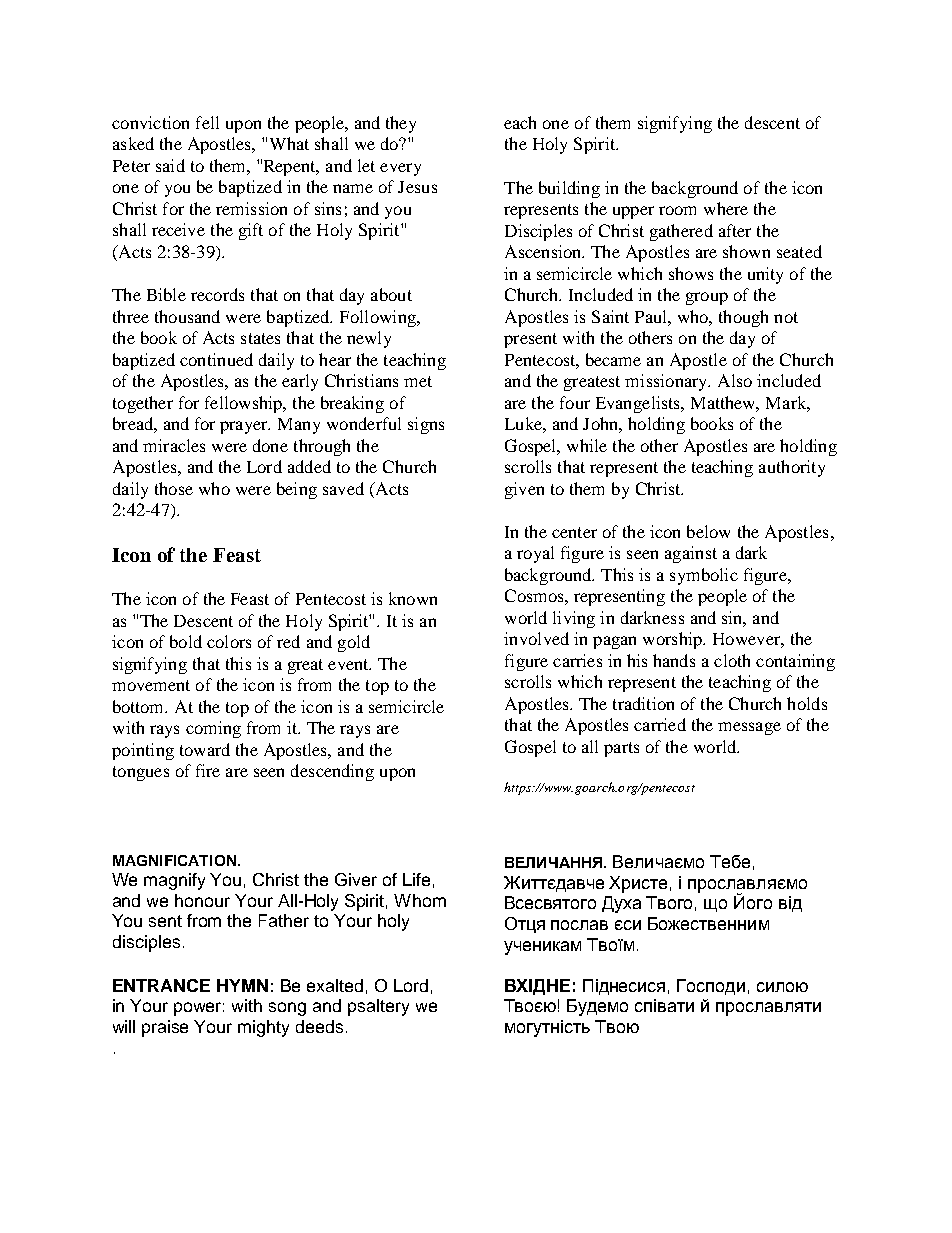 The height and width of the page is (1233, 952). What do you see at coordinates (749, 728) in the page?
I see `message` at bounding box center [749, 728].
